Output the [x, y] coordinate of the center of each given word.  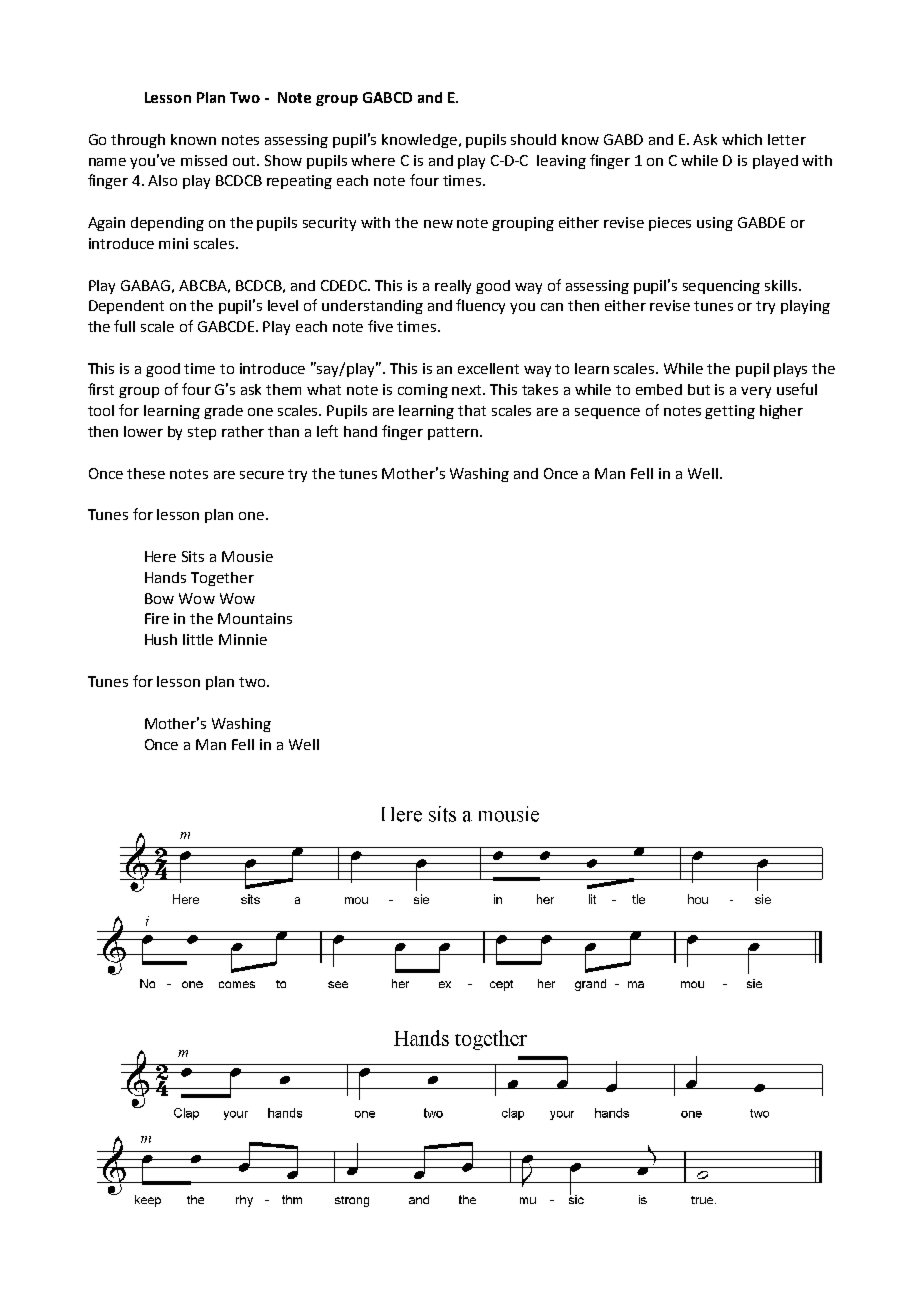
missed [204, 160]
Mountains [255, 618]
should [533, 139]
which [742, 139]
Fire [157, 618]
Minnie [243, 639]
